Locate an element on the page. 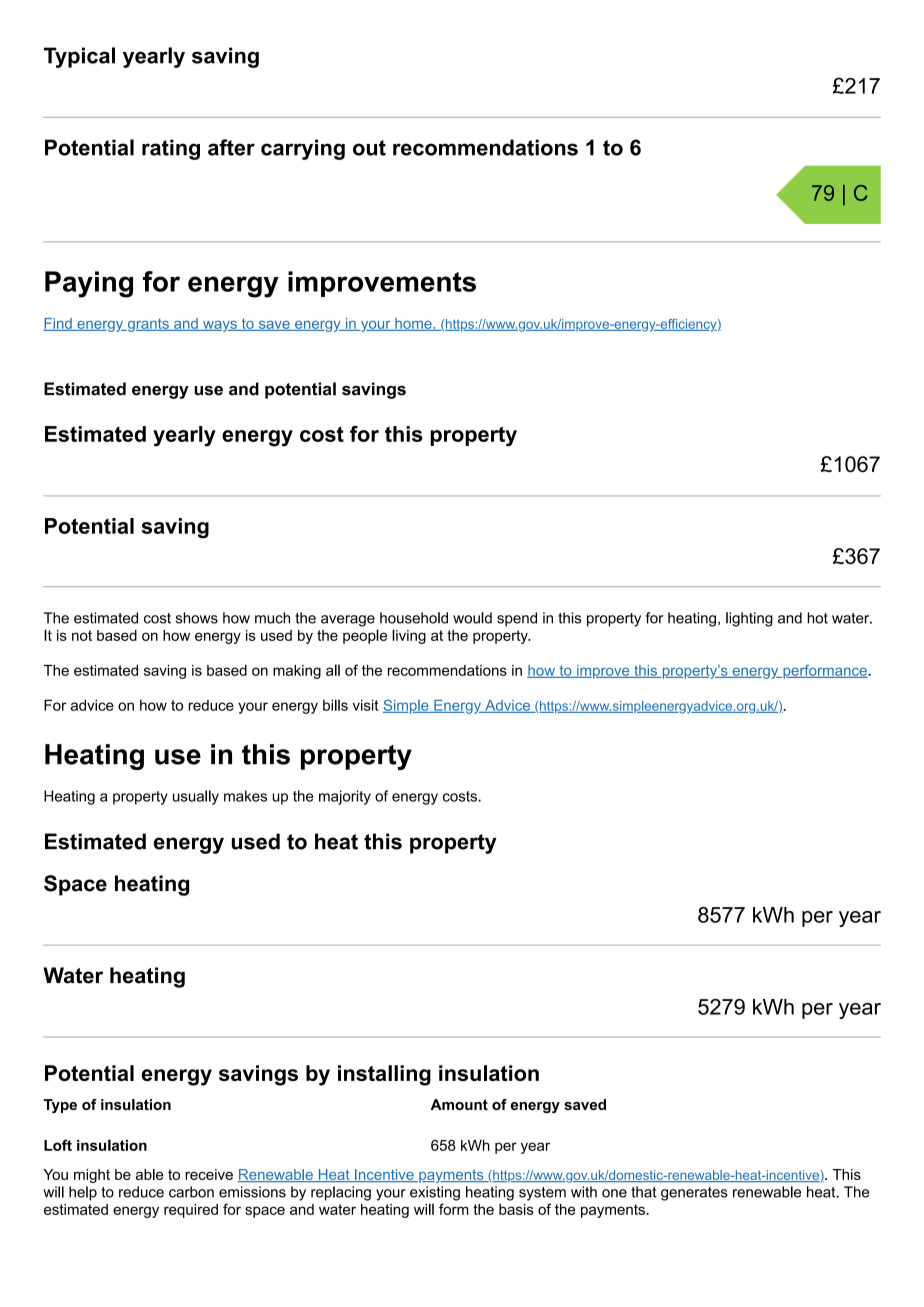 Image resolution: width=924 pixels, height=1307 pixels. generates is located at coordinates (694, 1194).
